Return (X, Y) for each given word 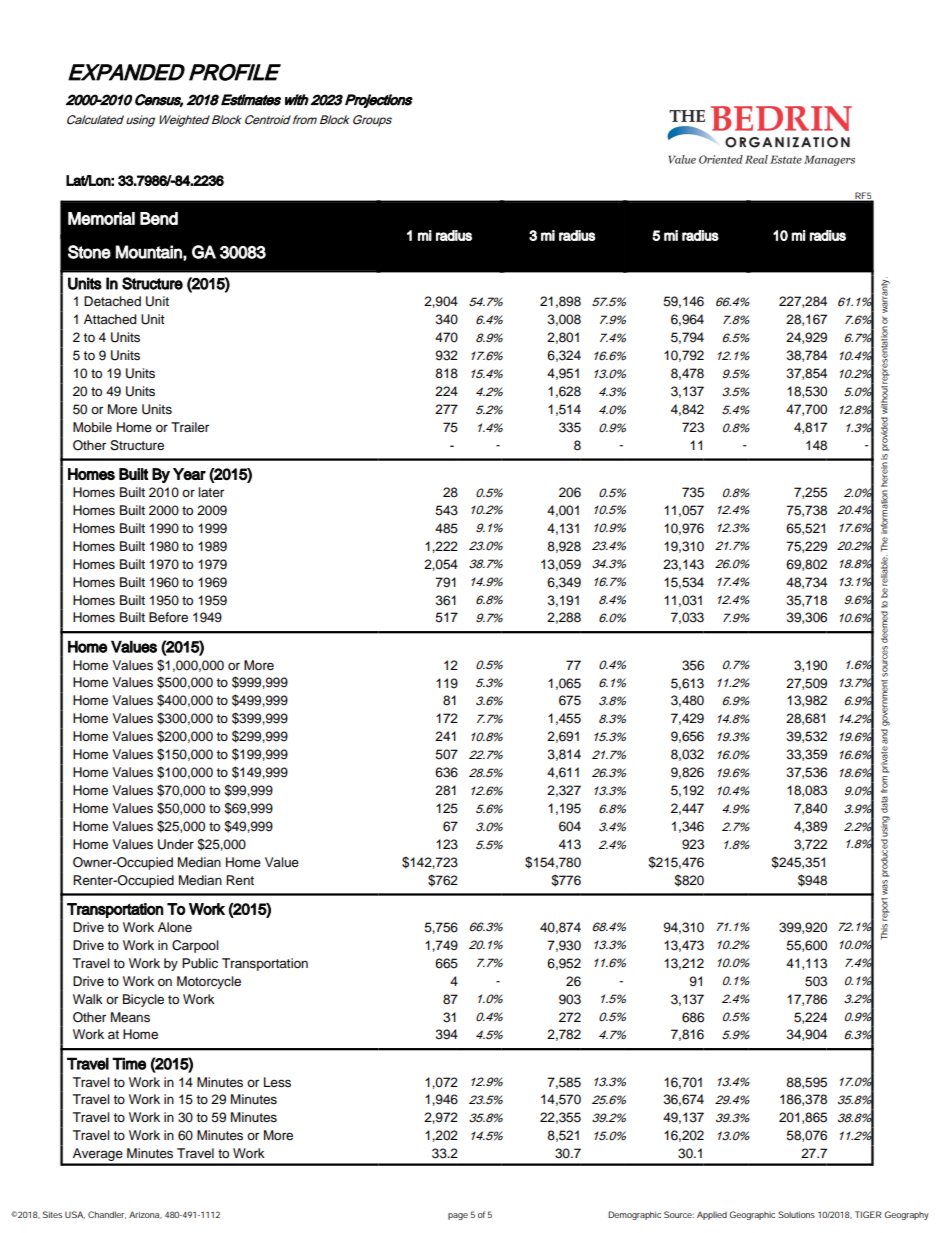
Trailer (190, 427)
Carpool (195, 946)
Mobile (92, 427)
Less (277, 1082)
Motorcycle (209, 982)
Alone (175, 927)
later (211, 492)
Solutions (796, 1214)
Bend (159, 218)
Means (130, 1017)
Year (189, 474)
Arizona (145, 1215)
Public (200, 963)
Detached (112, 301)
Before (168, 617)
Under (176, 844)
